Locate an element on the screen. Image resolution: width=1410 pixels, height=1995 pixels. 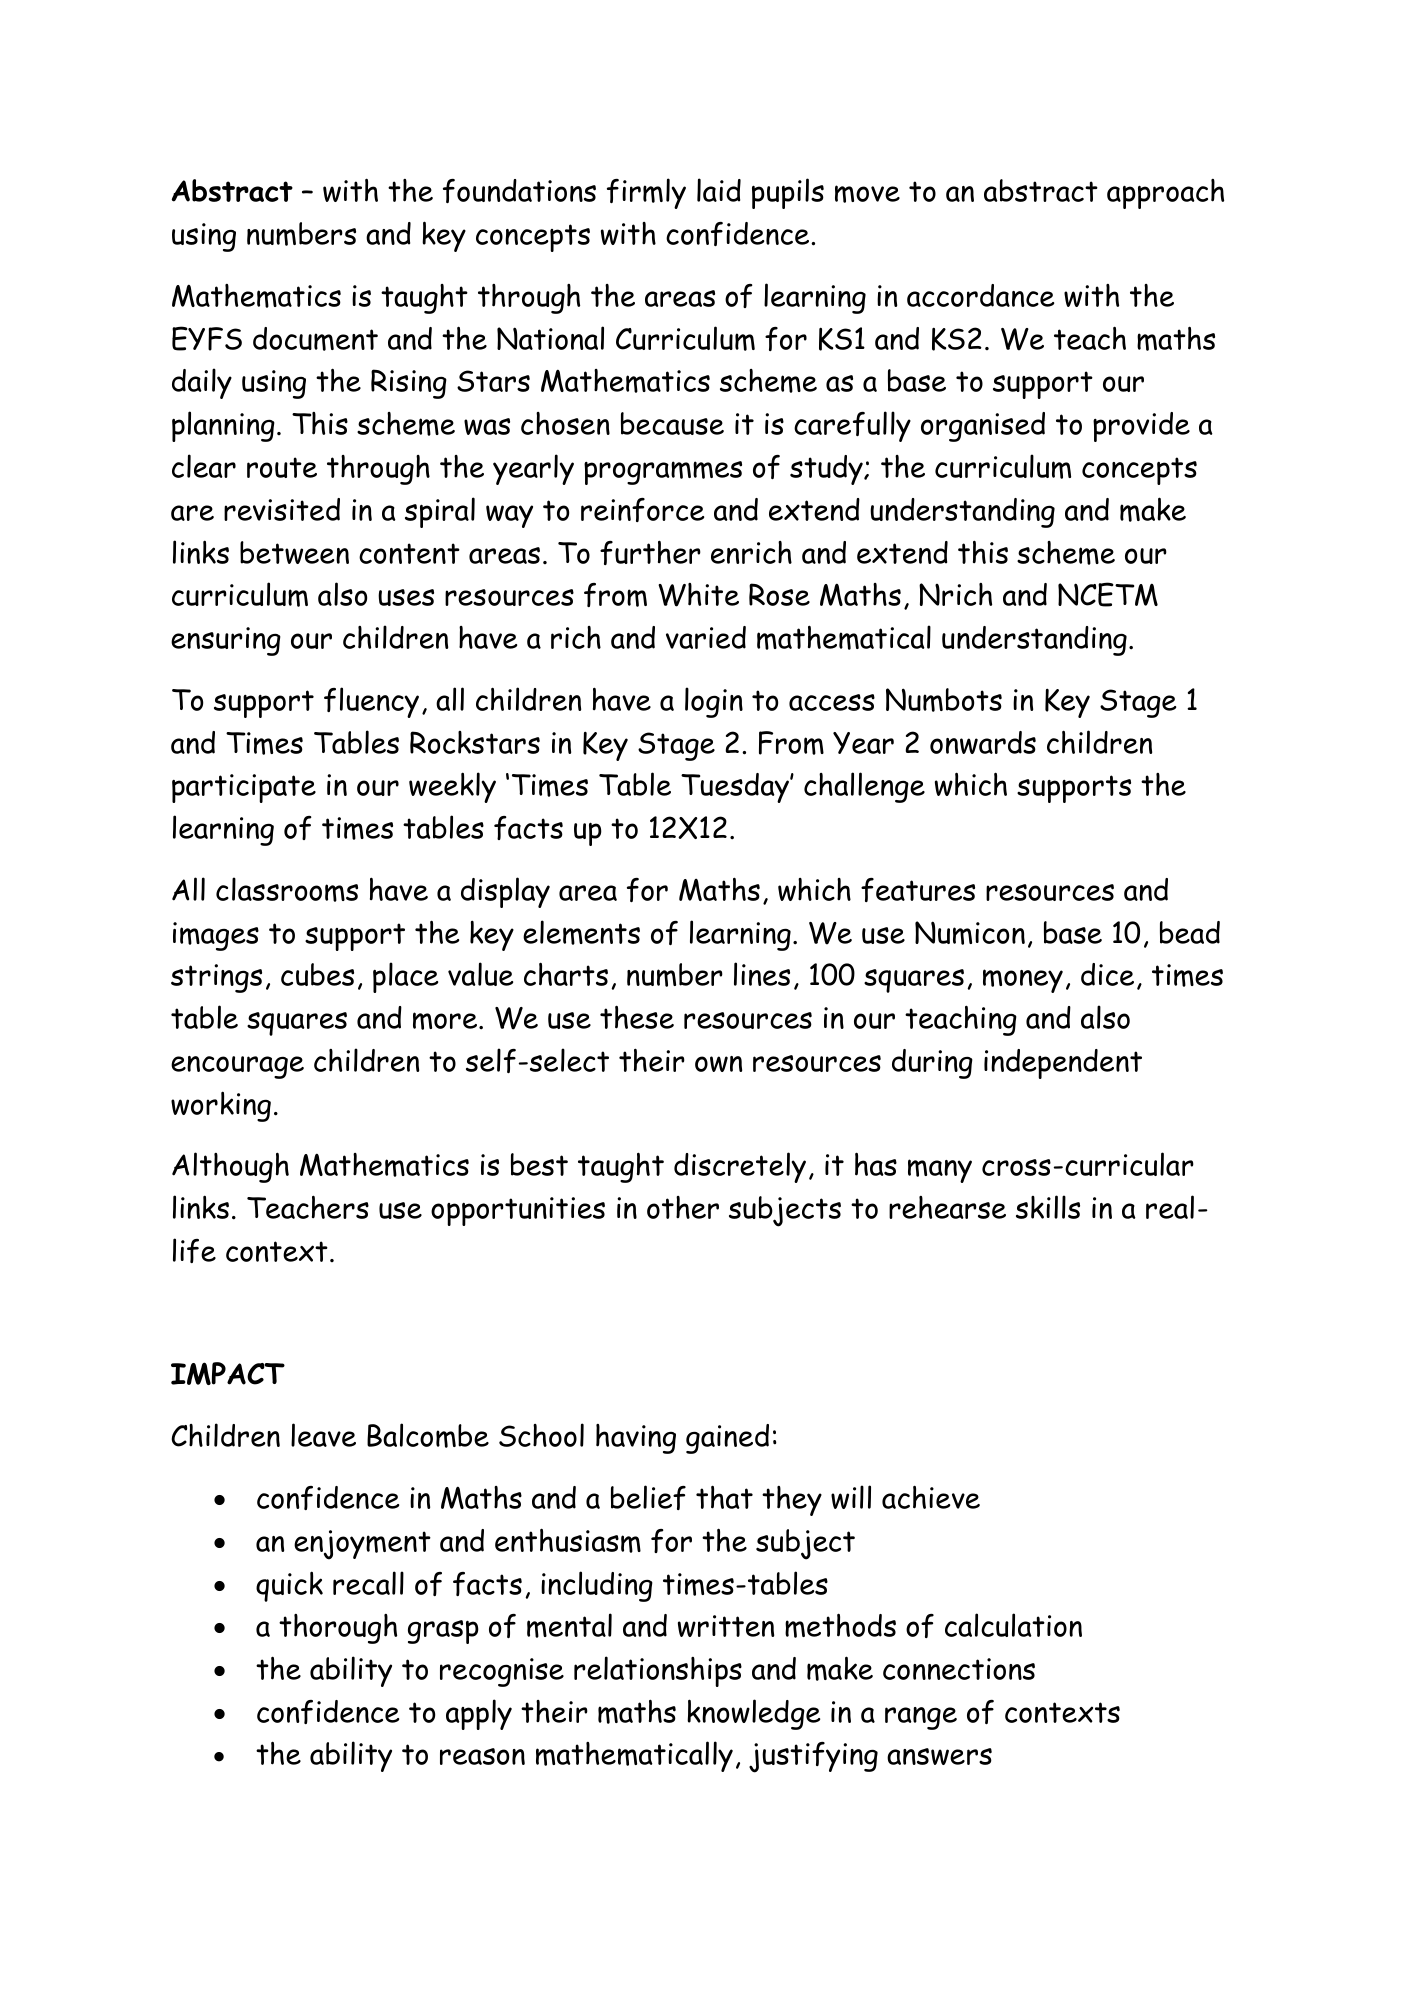
working is located at coordinates (221, 1106).
